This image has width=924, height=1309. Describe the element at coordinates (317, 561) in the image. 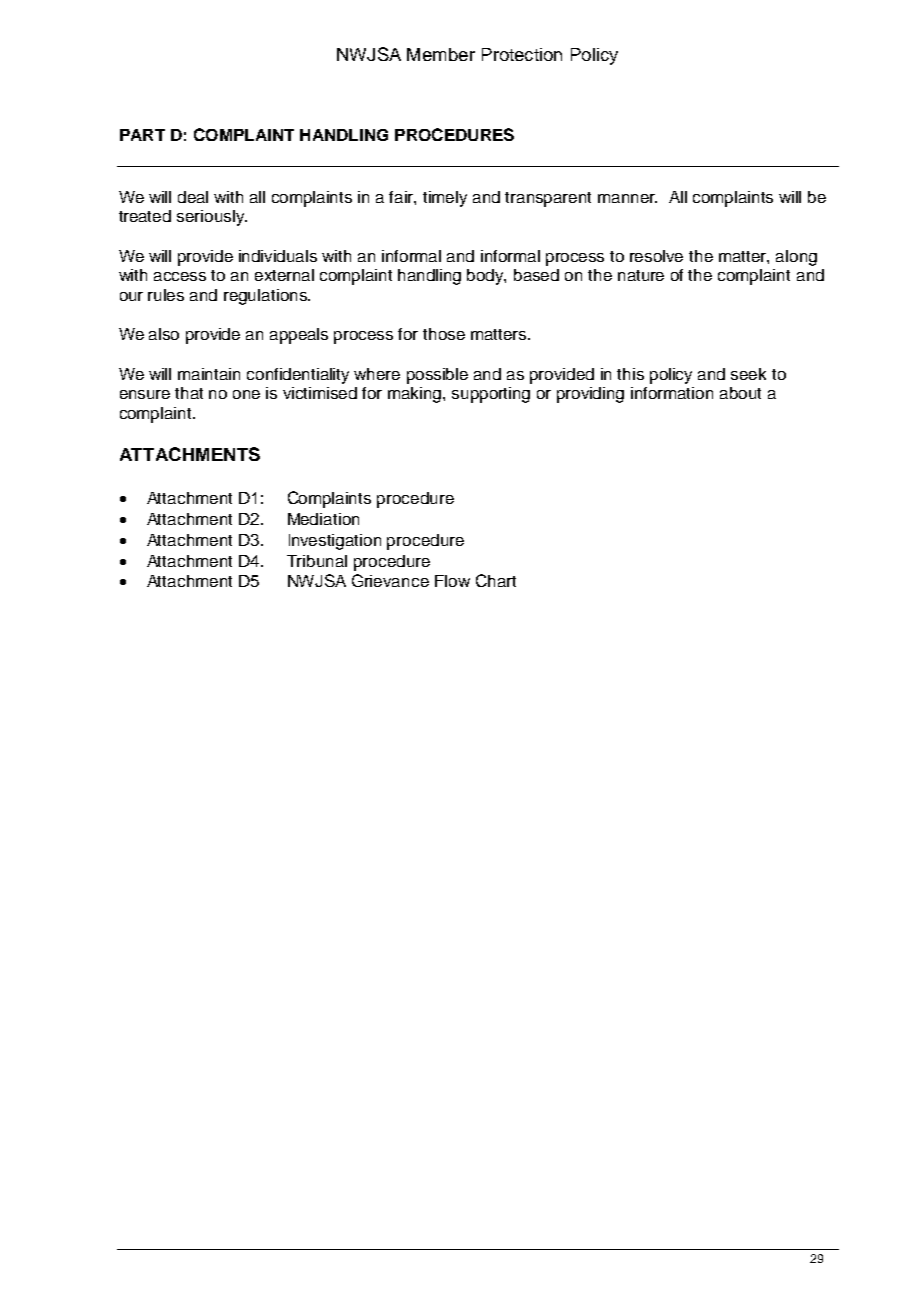

I see `Tribunal` at that location.
